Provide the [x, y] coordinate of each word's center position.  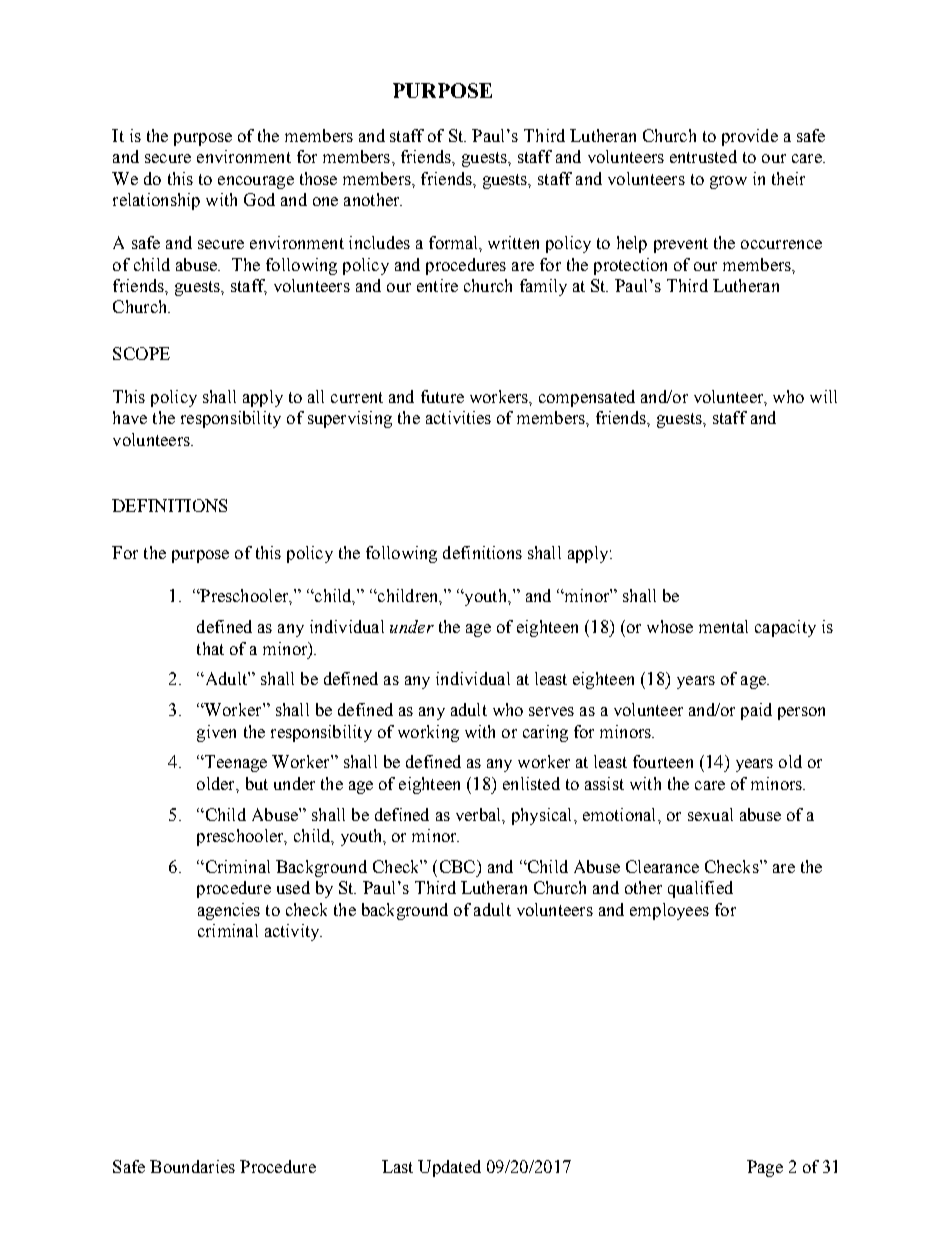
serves [551, 711]
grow [728, 182]
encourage [256, 182]
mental [723, 626]
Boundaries [192, 1166]
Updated [449, 1168]
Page [765, 1168]
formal [454, 242]
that [210, 648]
